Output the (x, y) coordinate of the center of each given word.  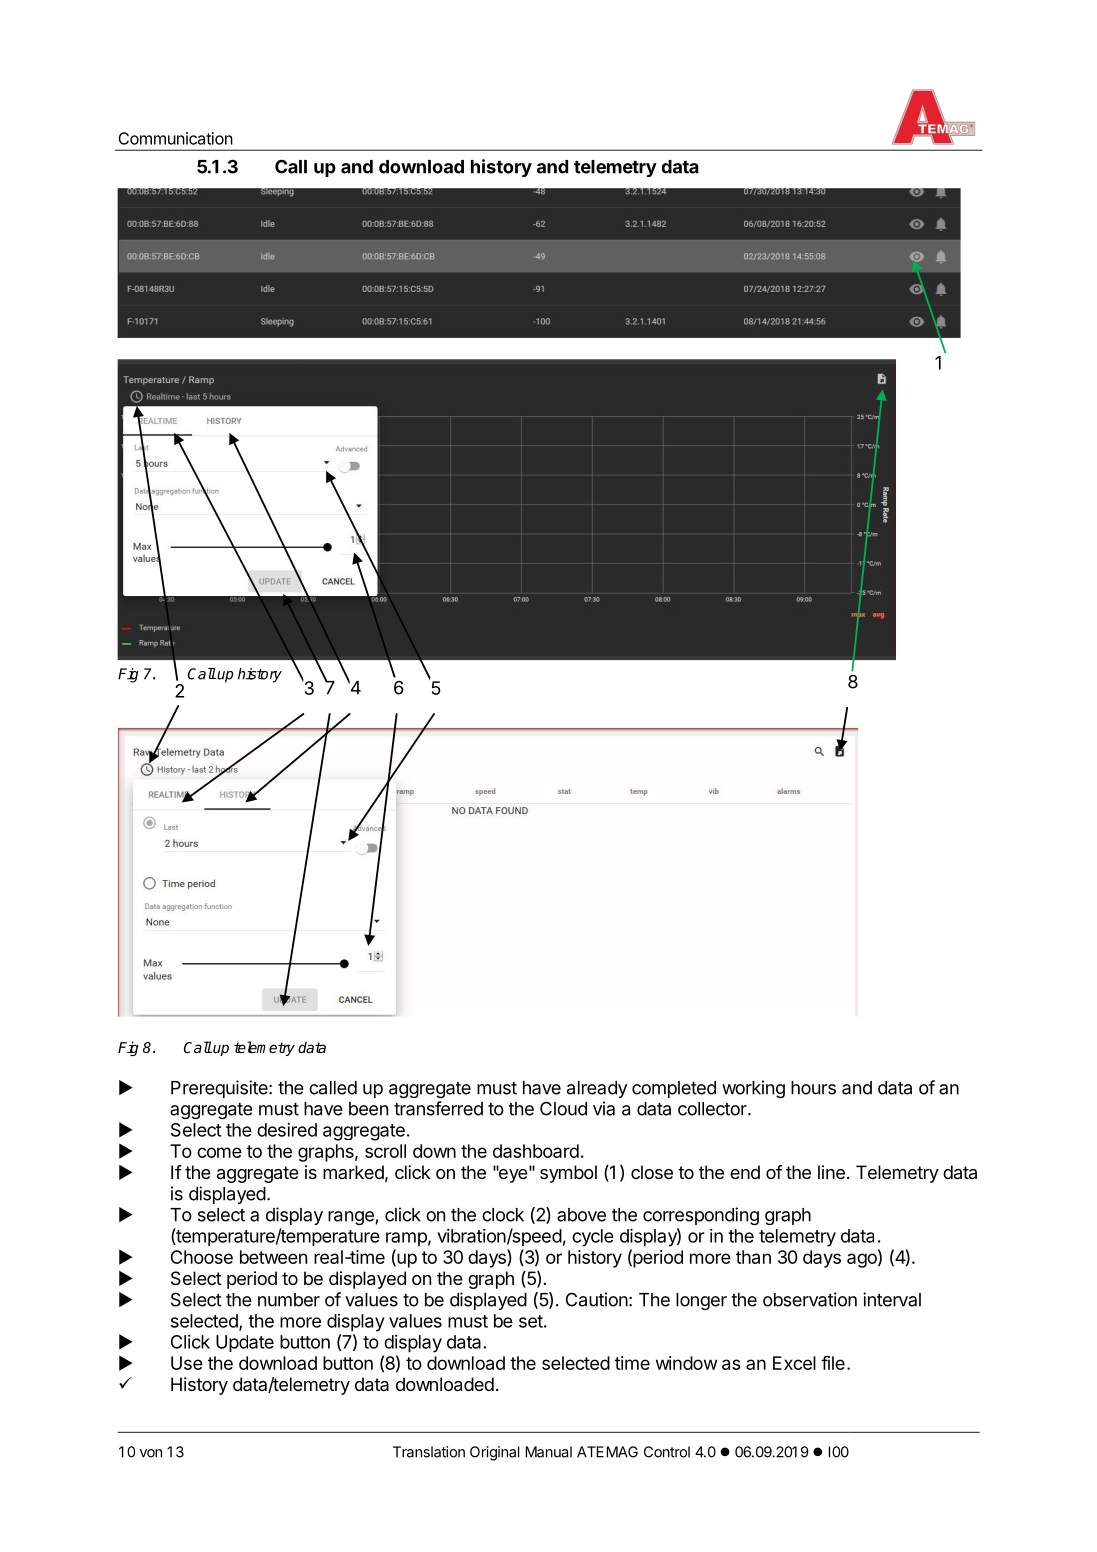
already (597, 1089)
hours (813, 1088)
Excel (794, 1363)
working (753, 1089)
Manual (548, 1452)
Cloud (563, 1108)
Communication (175, 138)
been (368, 1109)
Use (187, 1363)
